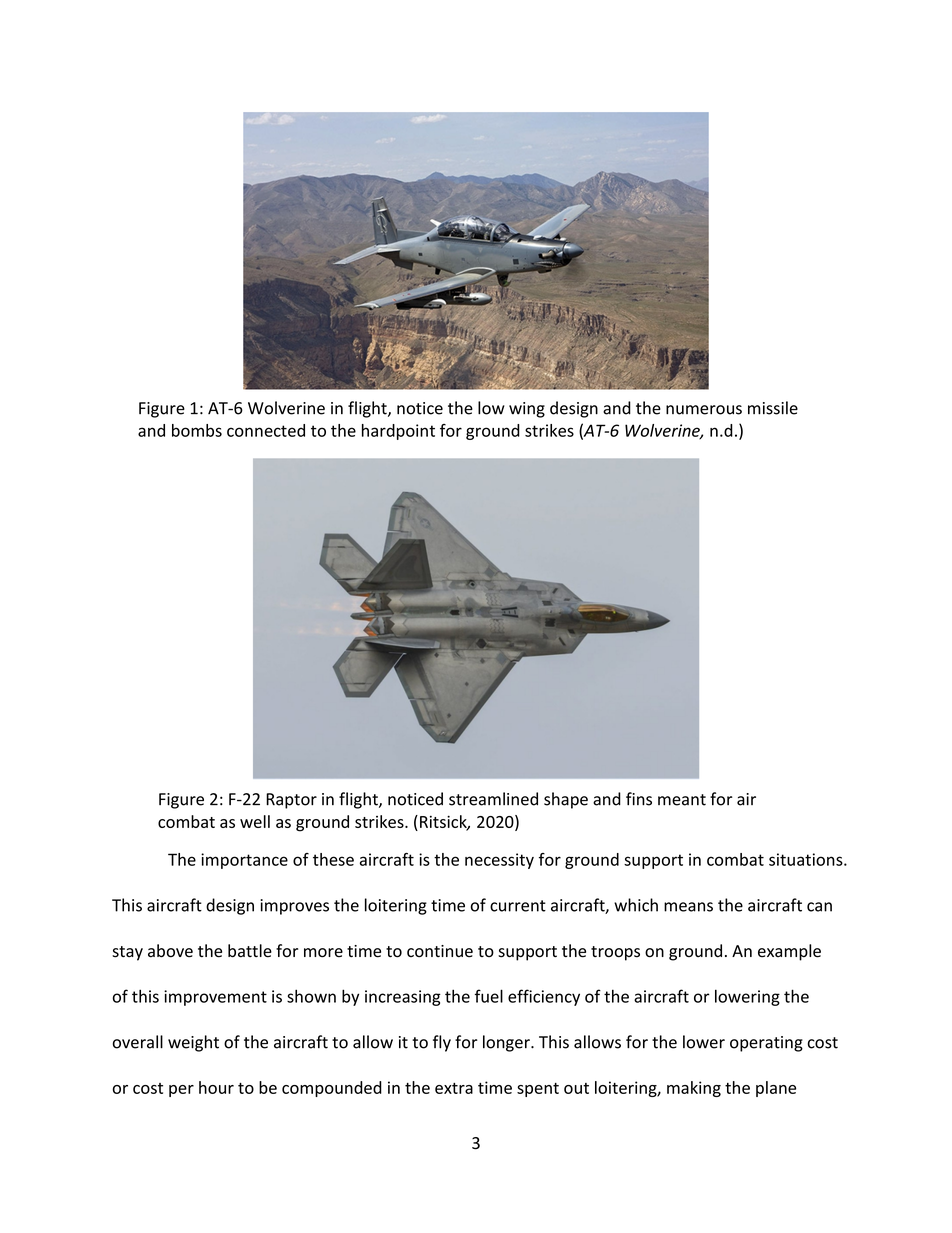 The image size is (952, 1233). Describe the element at coordinates (566, 800) in the screenshot. I see `shape` at that location.
